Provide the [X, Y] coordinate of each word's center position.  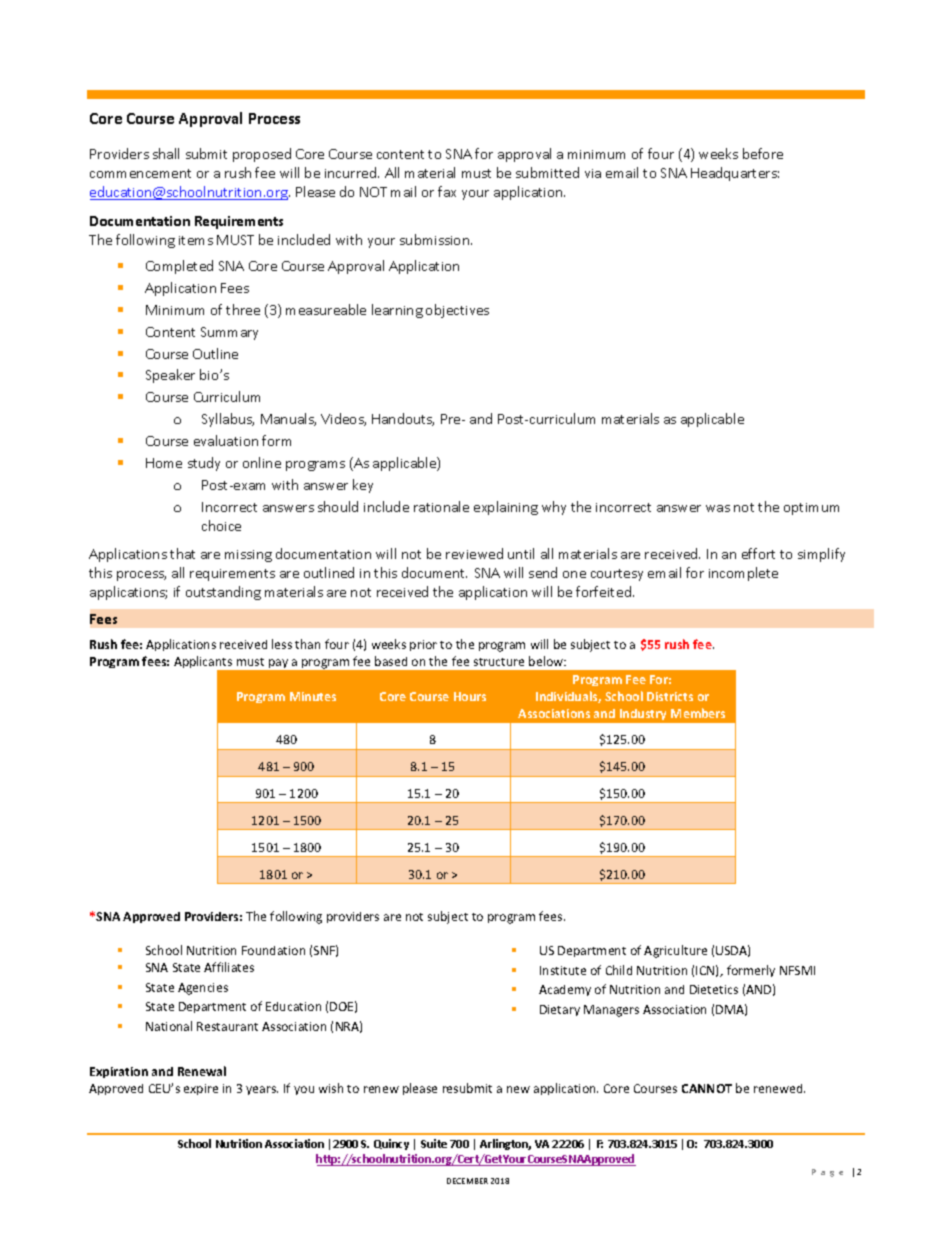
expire [201, 1089]
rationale [441, 506]
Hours [470, 696]
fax [447, 191]
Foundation [273, 950]
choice [221, 525]
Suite [434, 1143]
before [763, 153]
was [718, 508]
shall [166, 153]
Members [698, 713]
